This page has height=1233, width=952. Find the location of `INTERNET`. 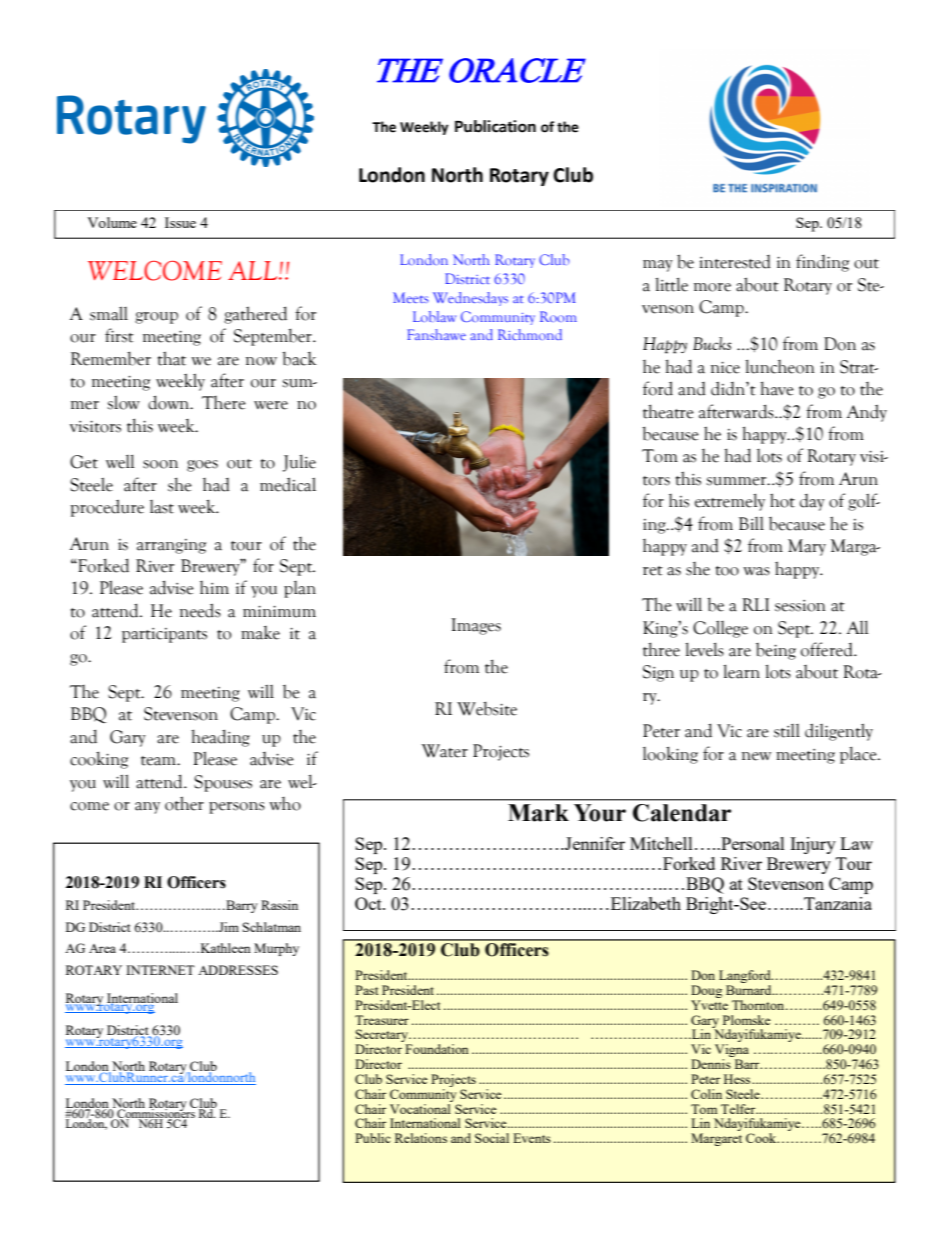

INTERNET is located at coordinates (160, 970).
